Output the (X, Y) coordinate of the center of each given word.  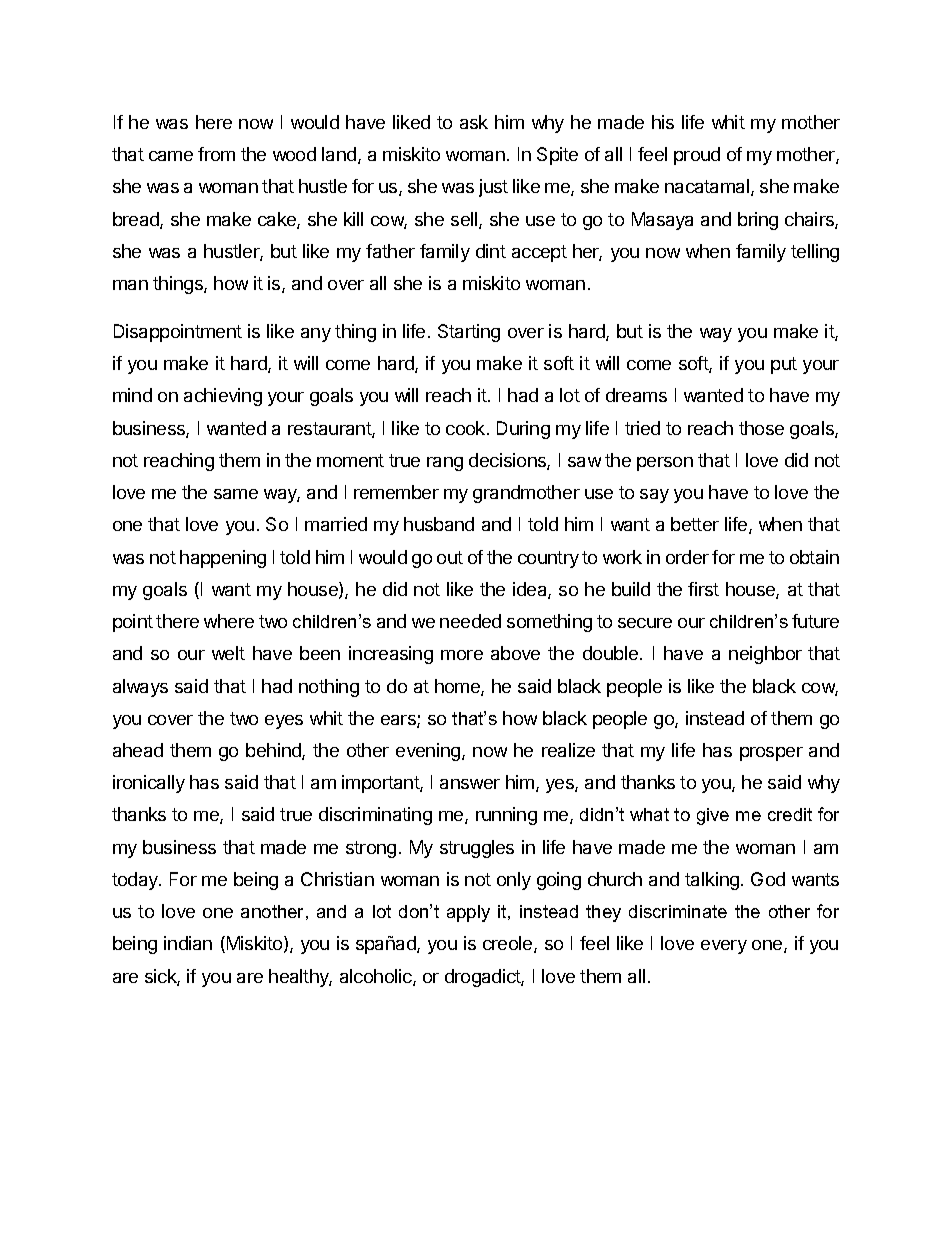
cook (467, 428)
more (462, 655)
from (216, 154)
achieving (223, 397)
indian (188, 943)
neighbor (765, 655)
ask (474, 122)
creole (509, 944)
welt (228, 653)
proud (697, 156)
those (761, 428)
